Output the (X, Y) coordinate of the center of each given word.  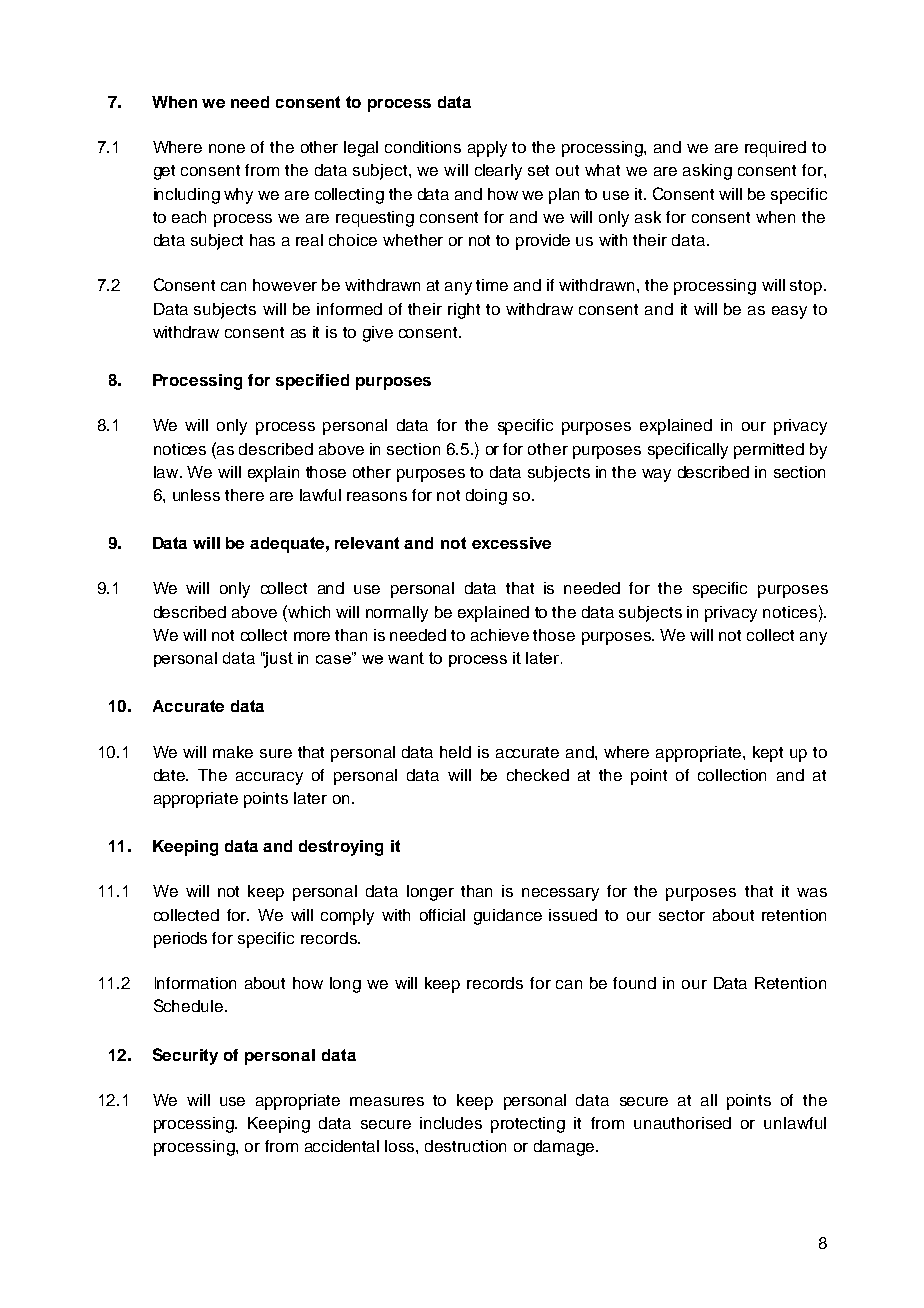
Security (185, 1056)
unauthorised (682, 1123)
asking (707, 172)
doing (486, 497)
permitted (769, 451)
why (238, 196)
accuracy (269, 778)
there (244, 495)
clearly (498, 172)
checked (538, 775)
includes (451, 1123)
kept (768, 754)
